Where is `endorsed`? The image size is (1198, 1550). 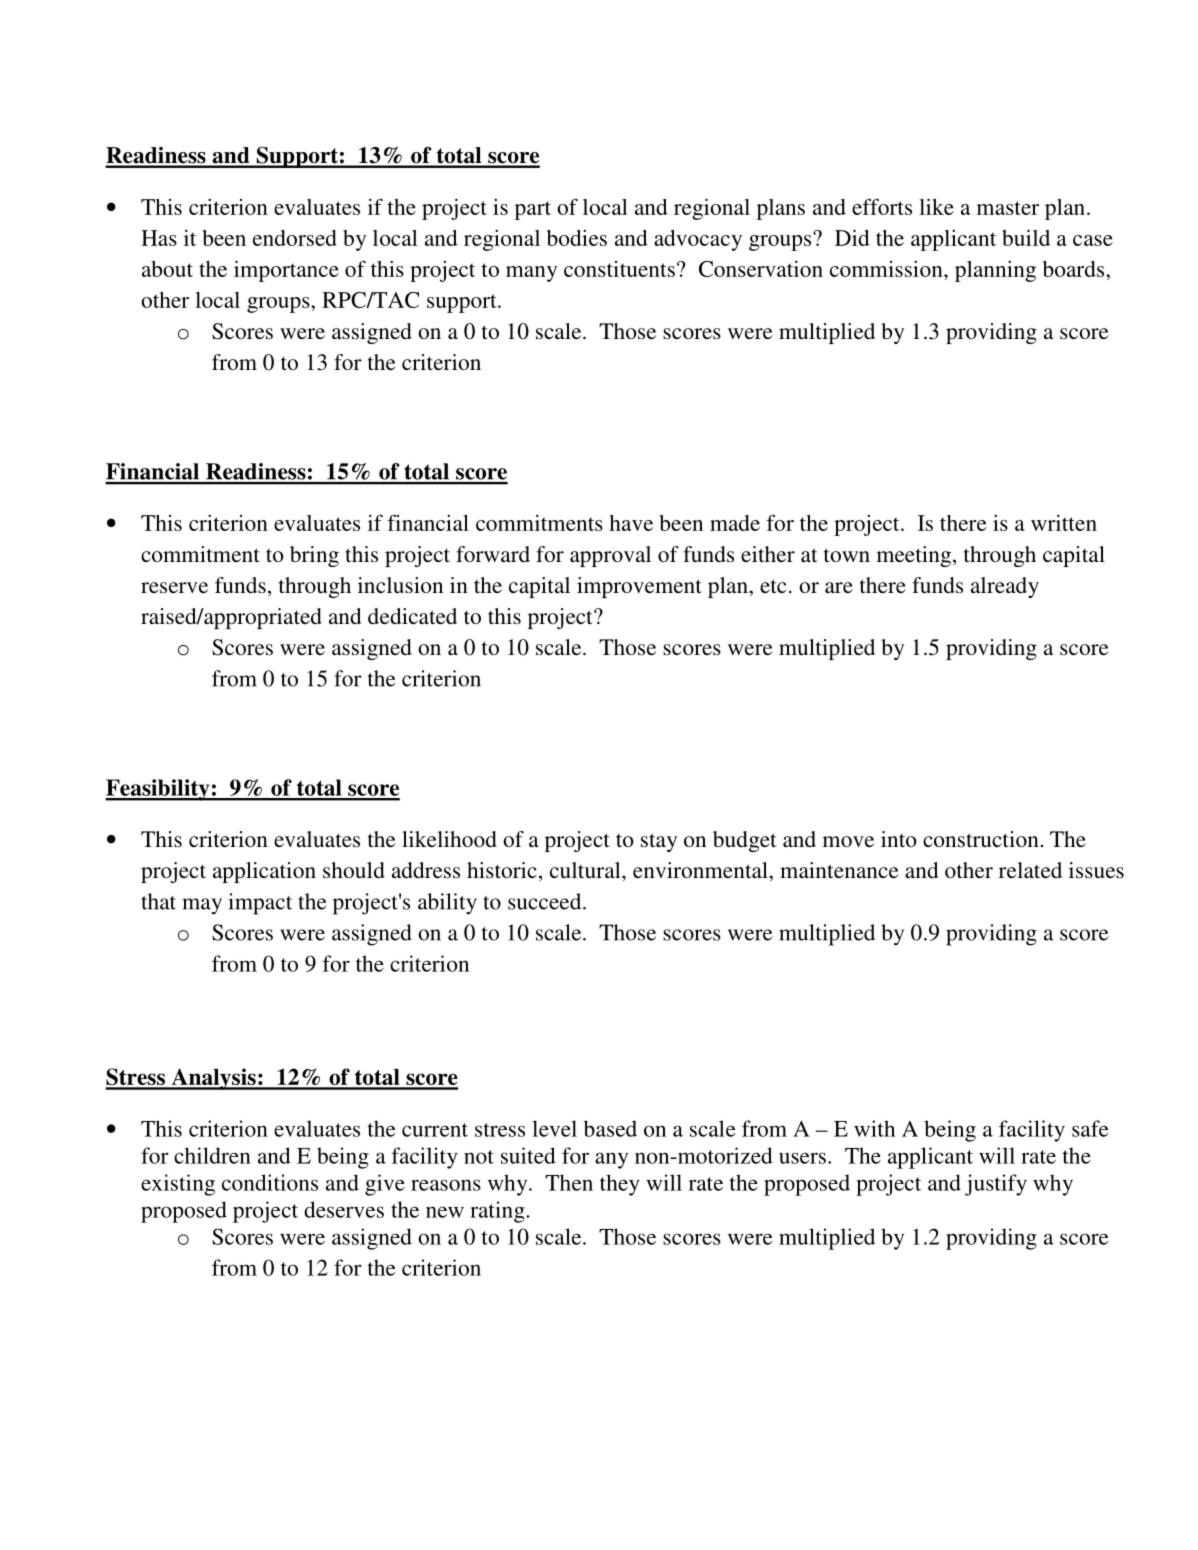
endorsed is located at coordinates (295, 238).
